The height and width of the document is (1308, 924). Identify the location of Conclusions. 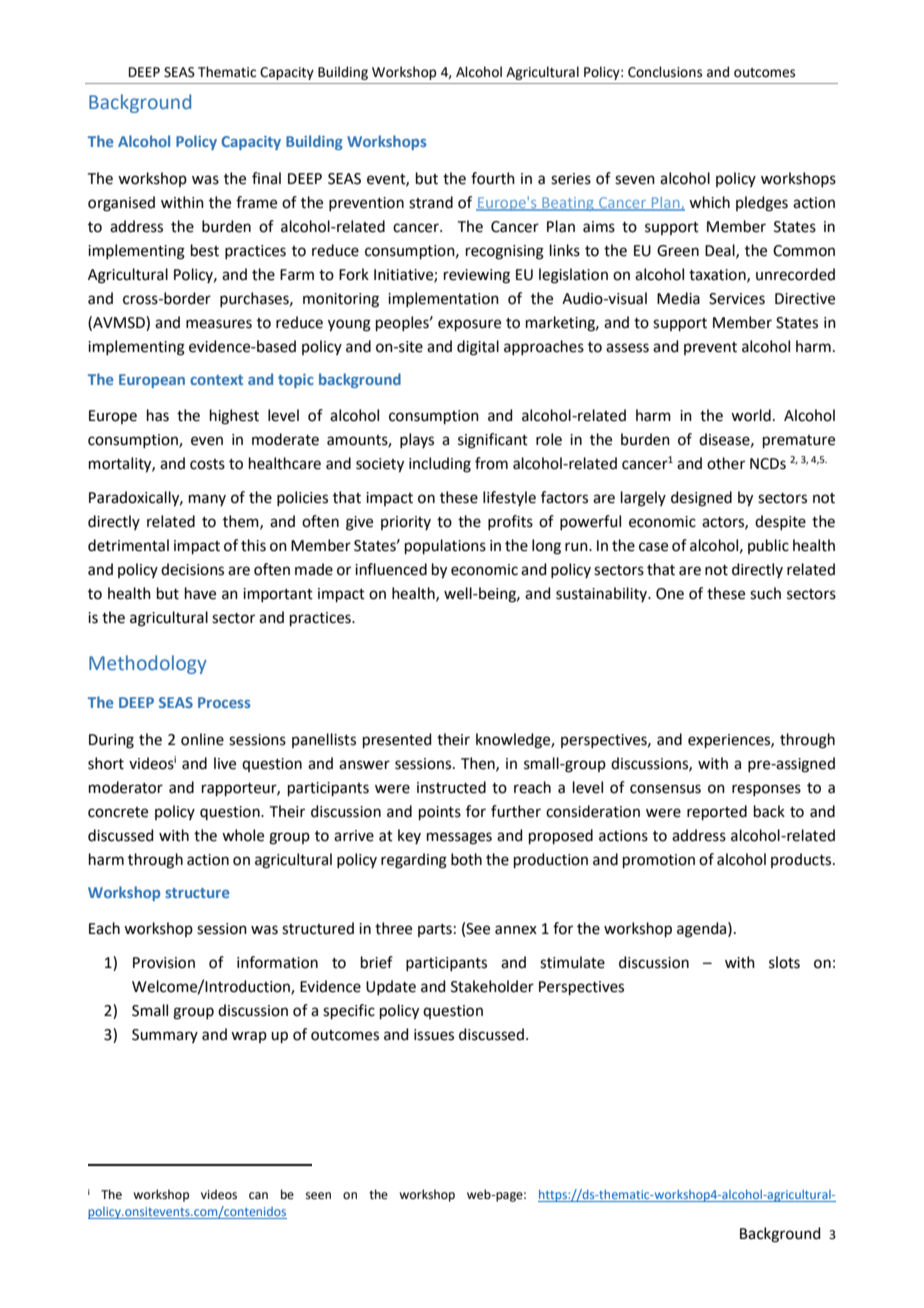
(665, 72).
